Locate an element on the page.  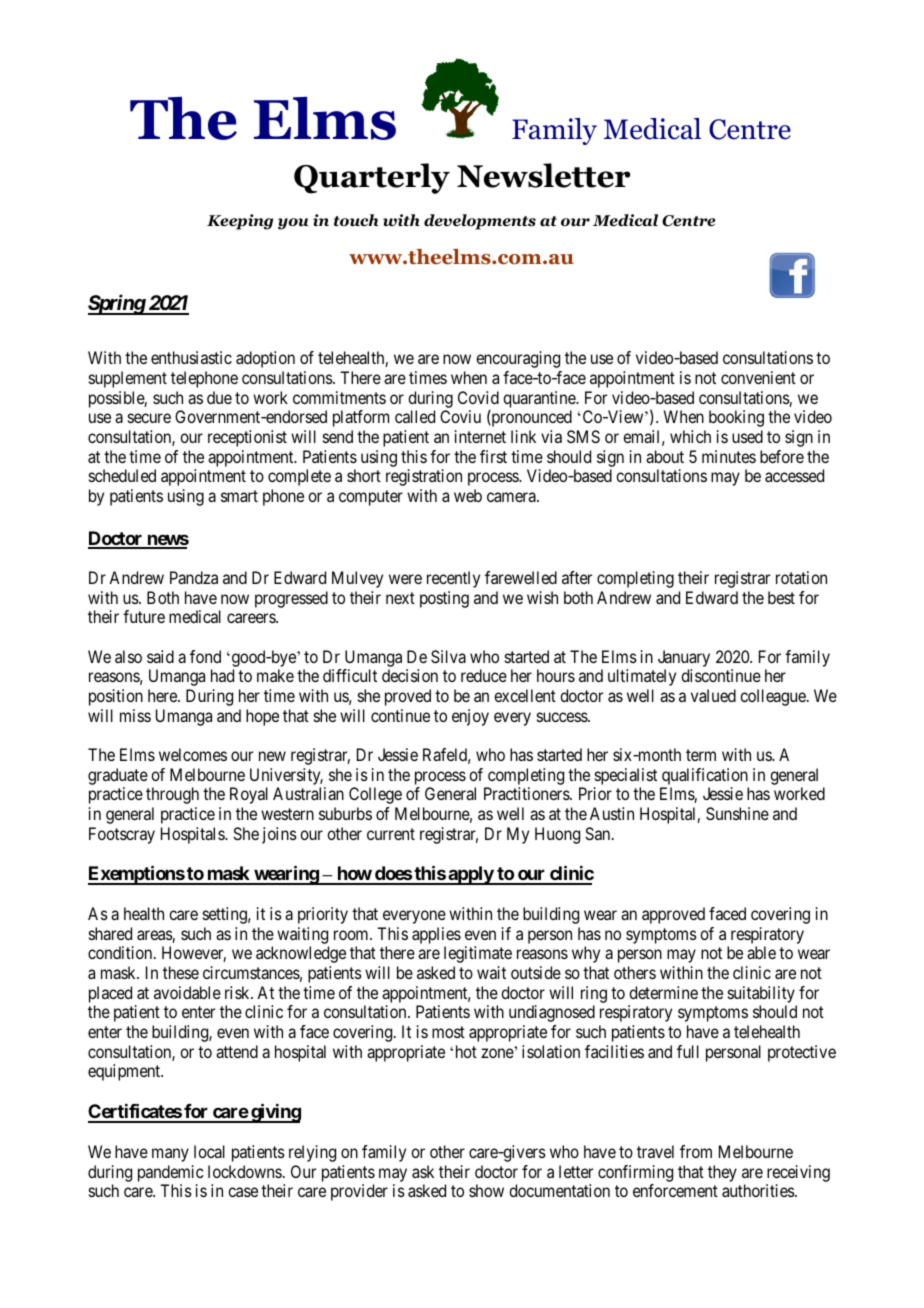
show is located at coordinates (486, 1190).
